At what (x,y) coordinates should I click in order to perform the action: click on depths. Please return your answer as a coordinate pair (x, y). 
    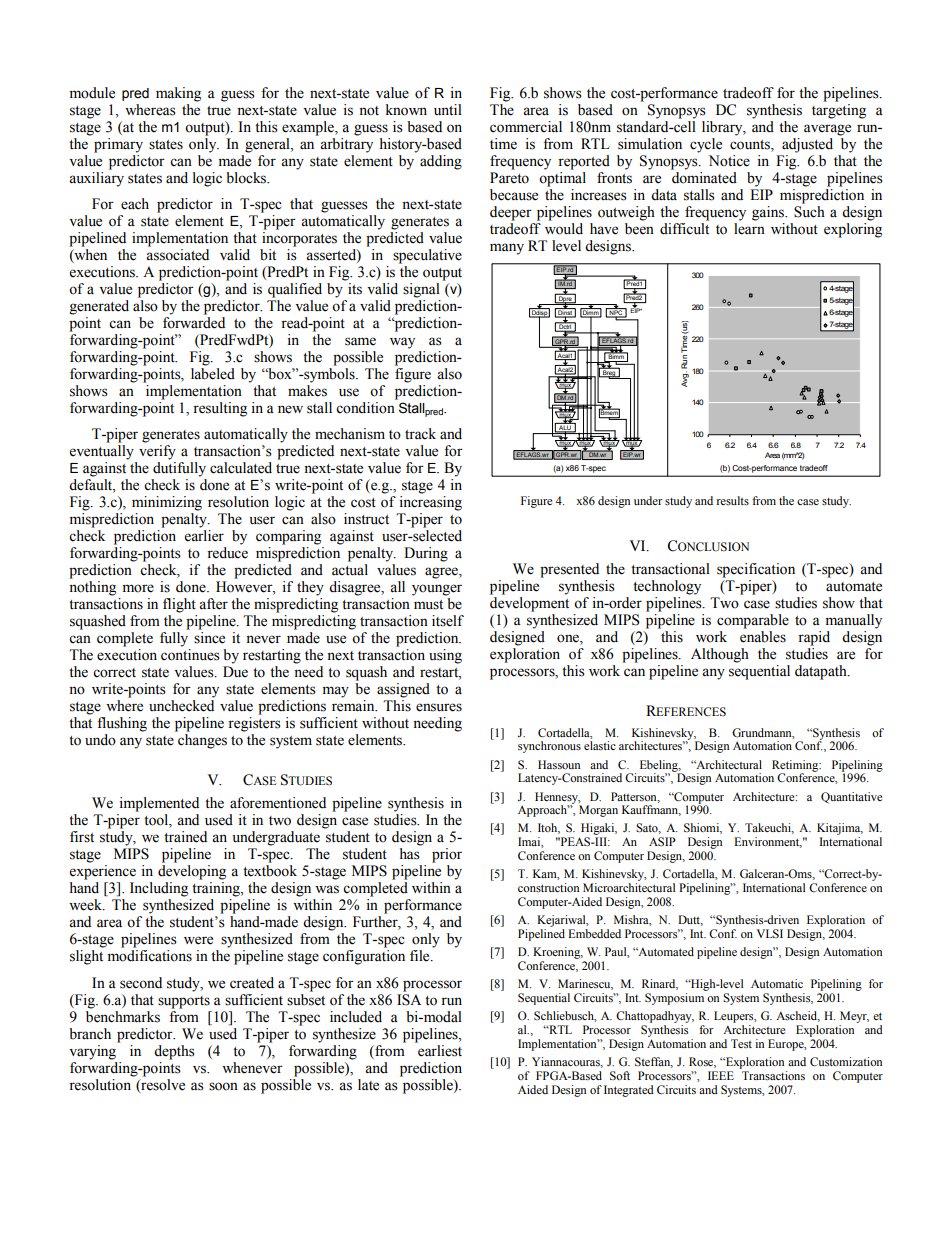
    Looking at the image, I should click on (174, 1052).
